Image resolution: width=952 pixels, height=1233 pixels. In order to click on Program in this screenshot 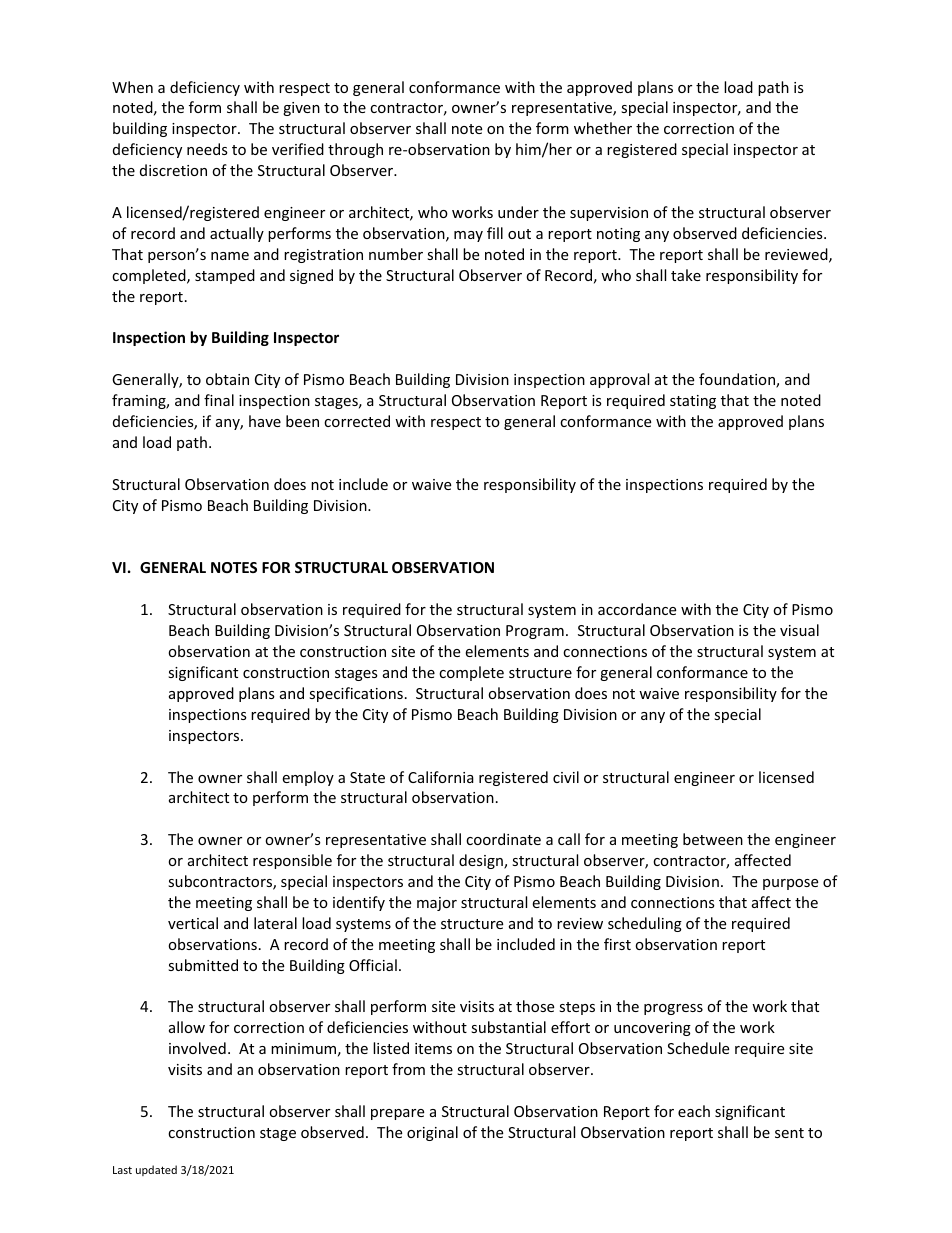, I will do `click(535, 632)`.
